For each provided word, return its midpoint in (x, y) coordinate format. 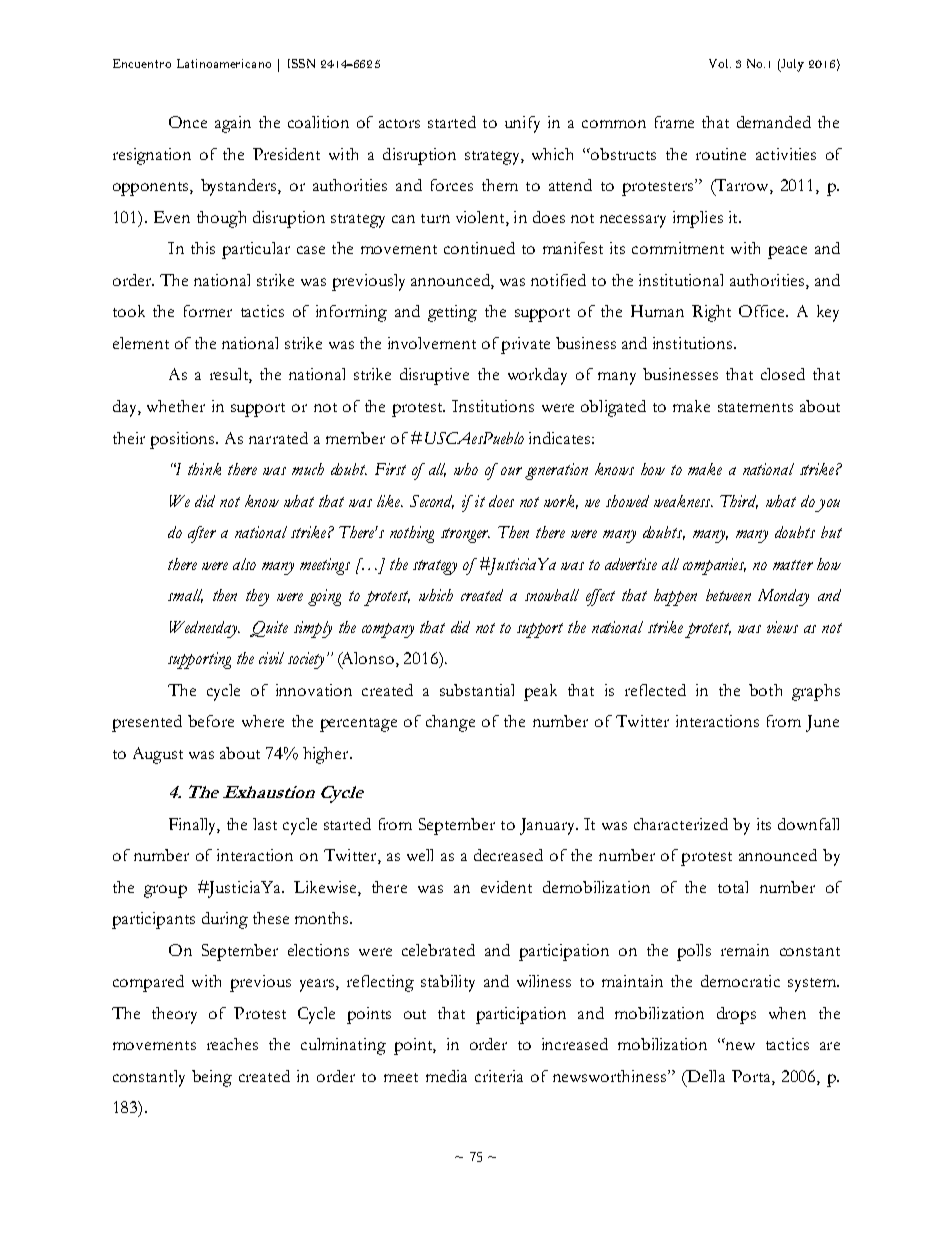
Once (188, 122)
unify (522, 124)
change (450, 723)
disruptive (434, 376)
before (211, 721)
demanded (774, 122)
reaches (232, 1044)
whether (176, 406)
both (765, 690)
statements (755, 407)
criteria (499, 1076)
